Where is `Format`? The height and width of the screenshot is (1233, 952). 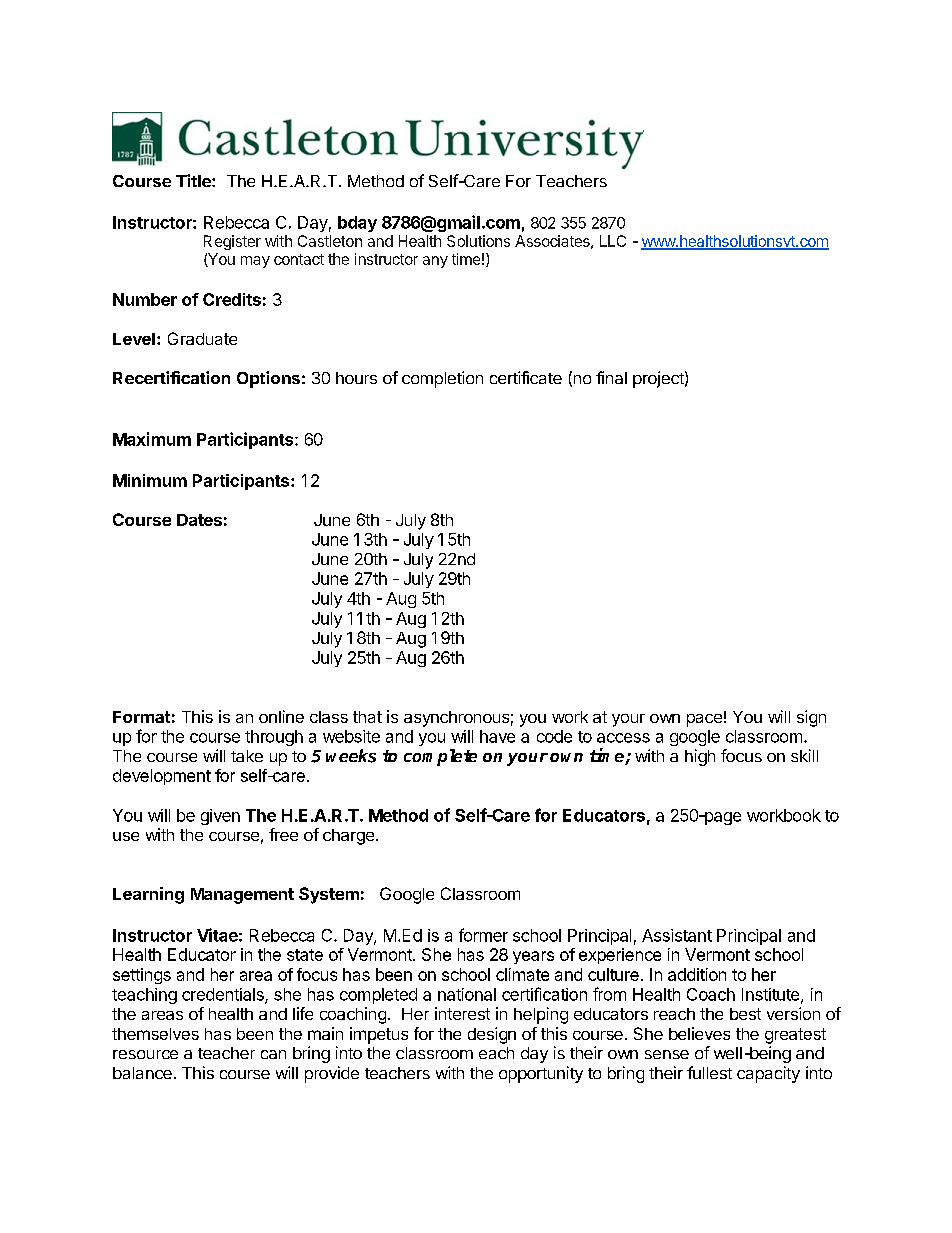
Format is located at coordinates (141, 717).
